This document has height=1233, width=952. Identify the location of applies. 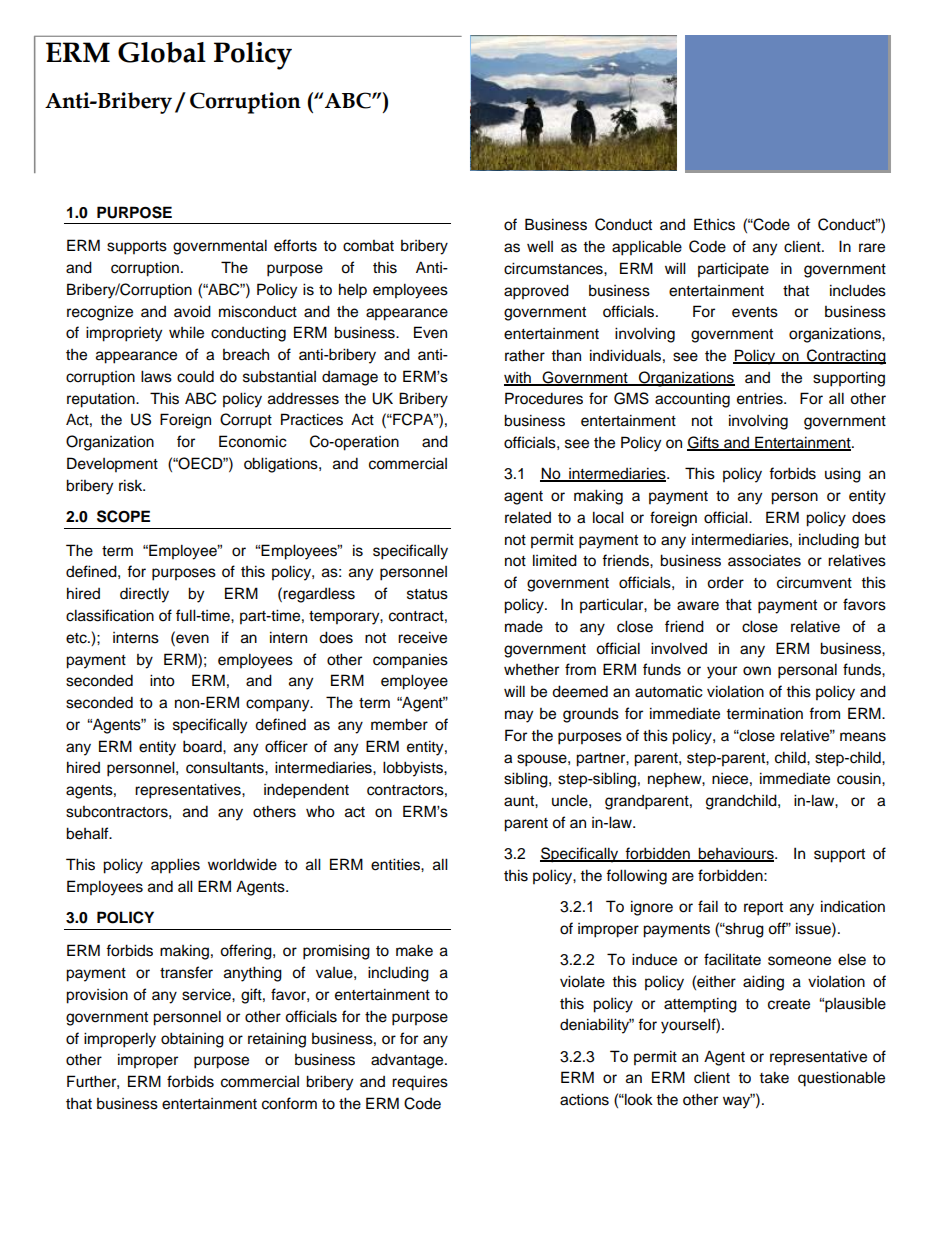
(175, 866).
